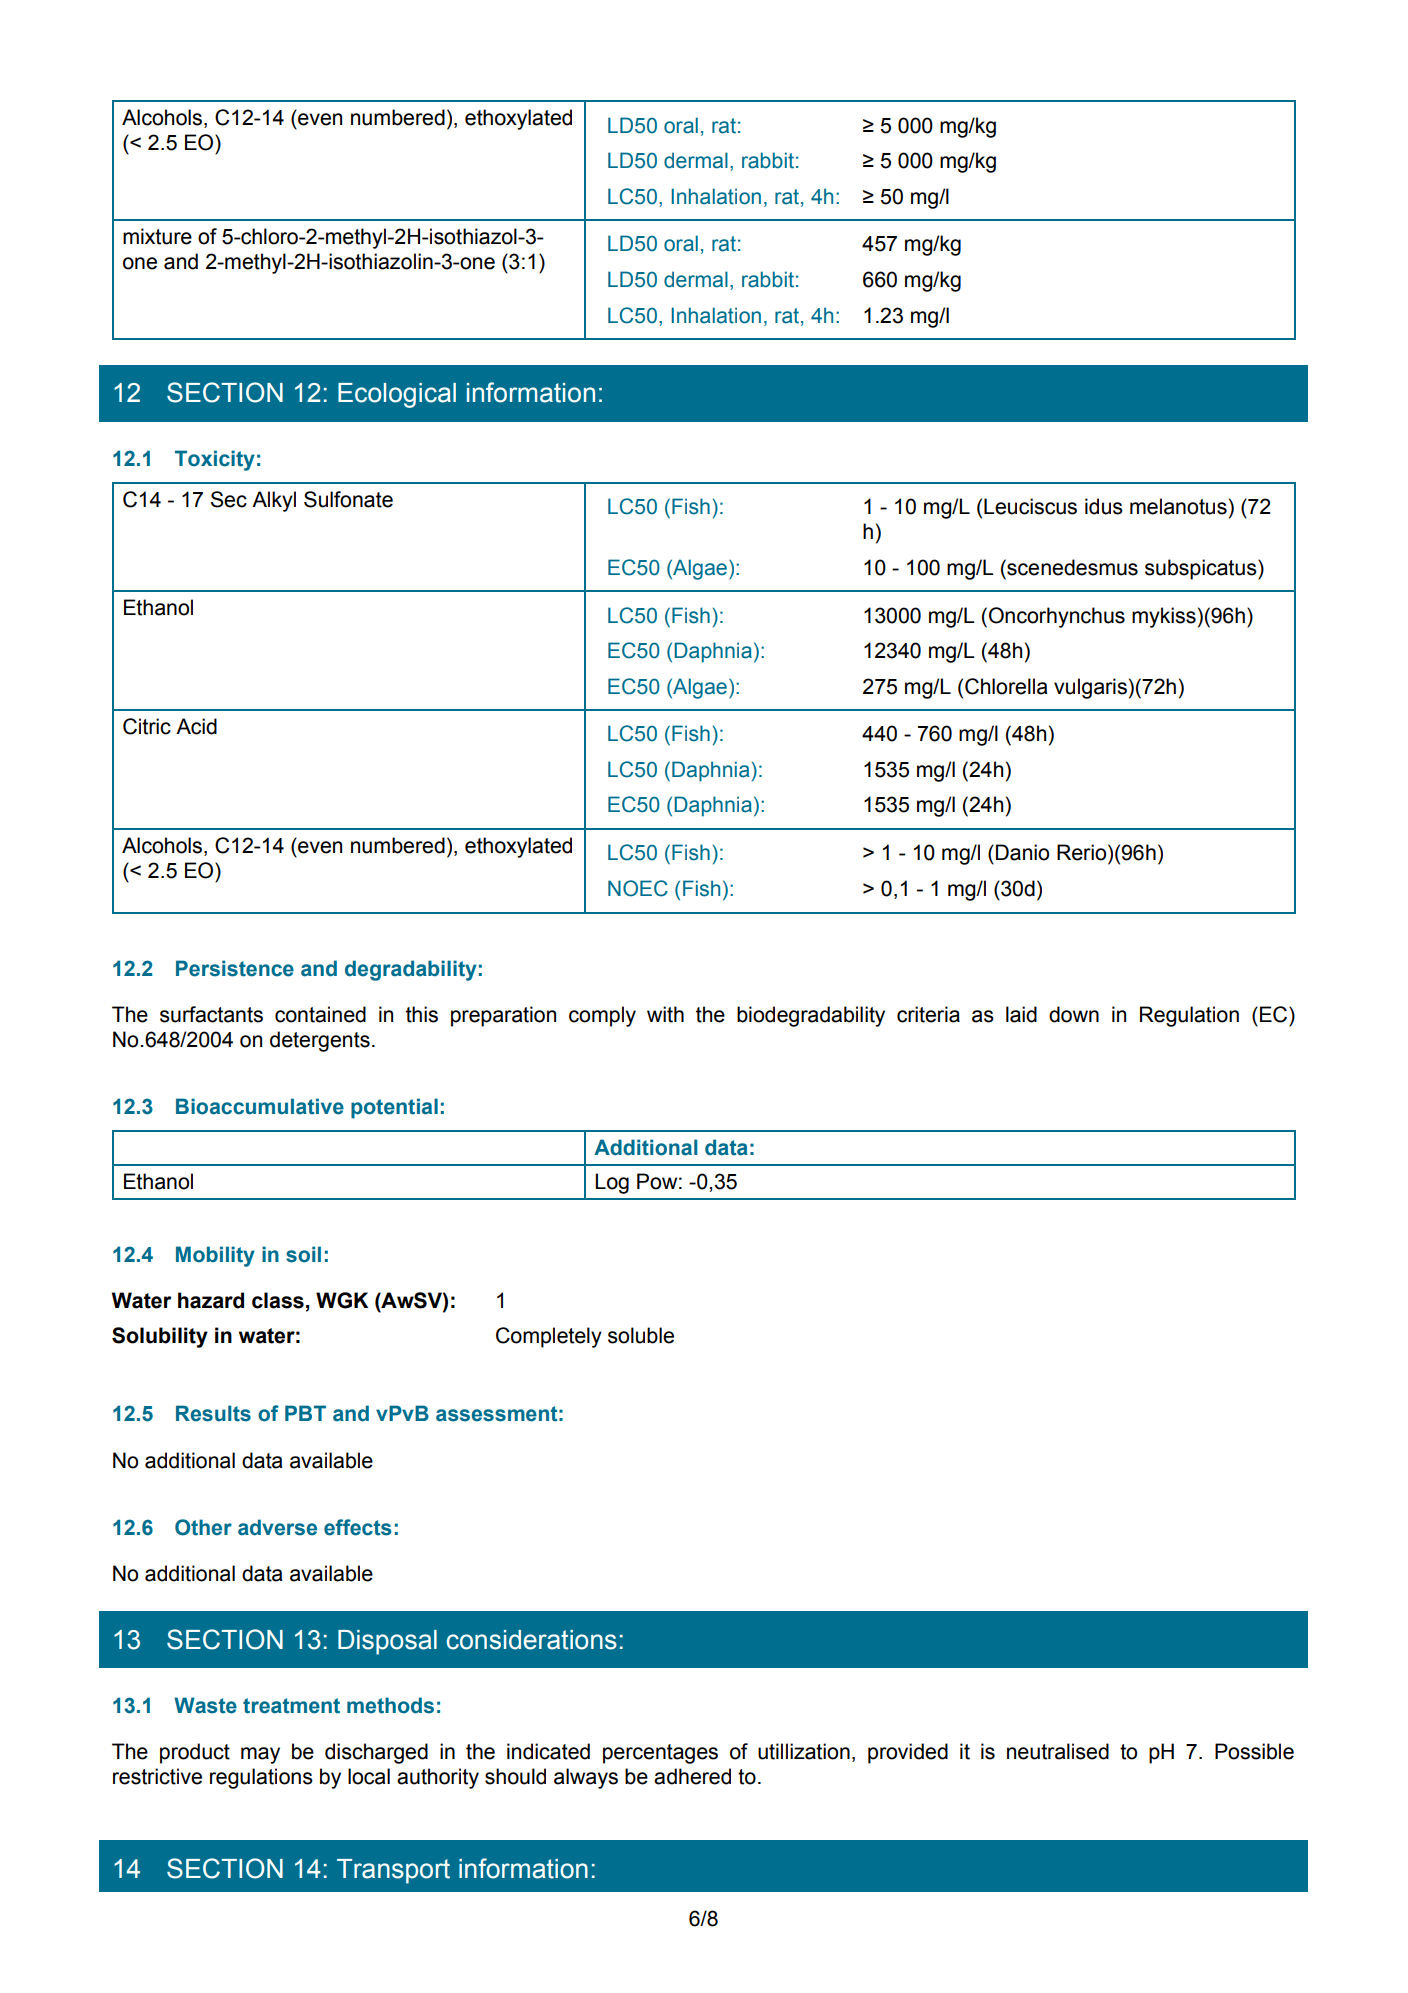 This screenshot has height=1993, width=1408. Describe the element at coordinates (1074, 1014) in the screenshot. I see `down` at that location.
